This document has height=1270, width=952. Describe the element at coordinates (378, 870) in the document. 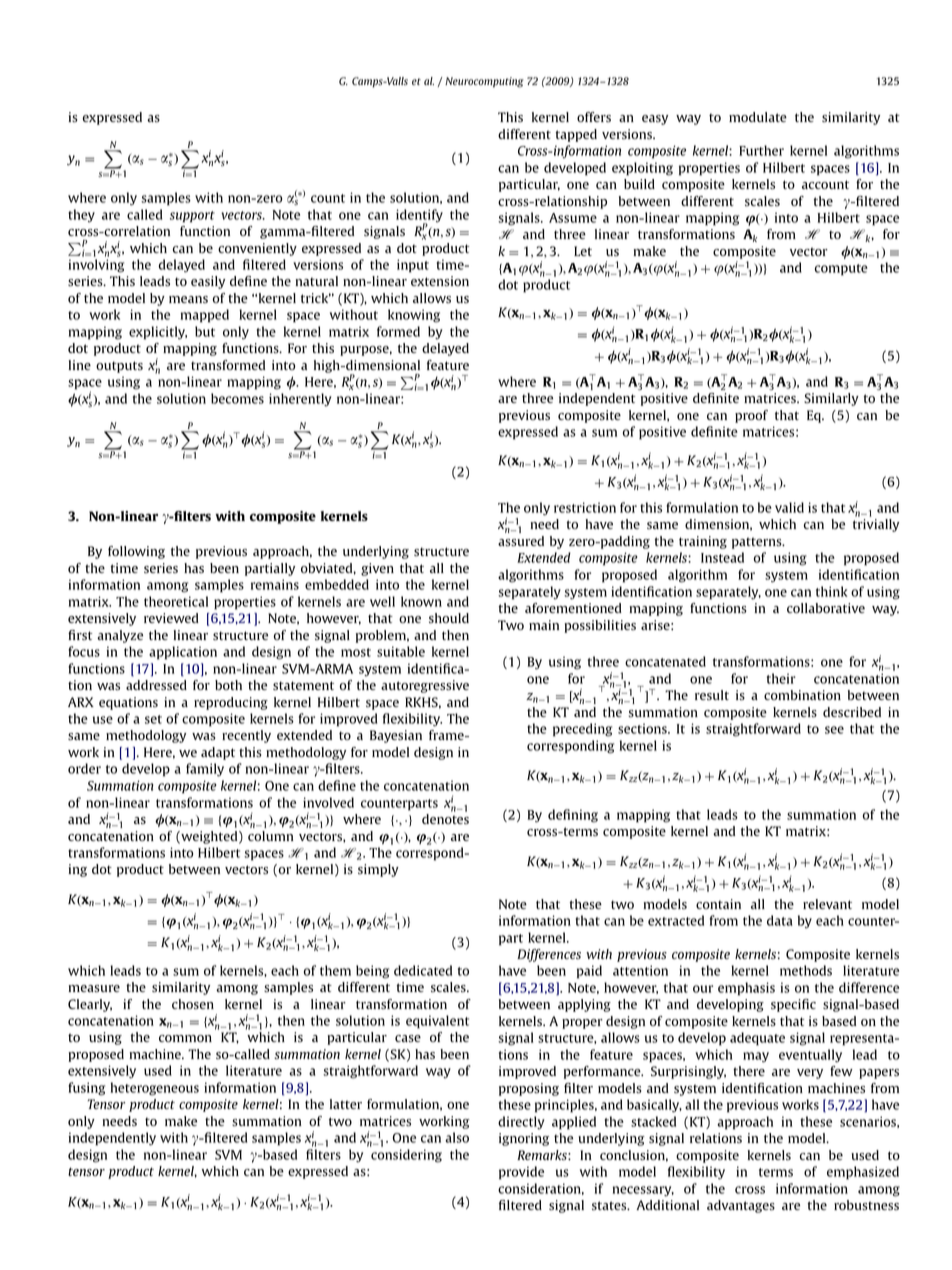

I see `simply` at that location.
